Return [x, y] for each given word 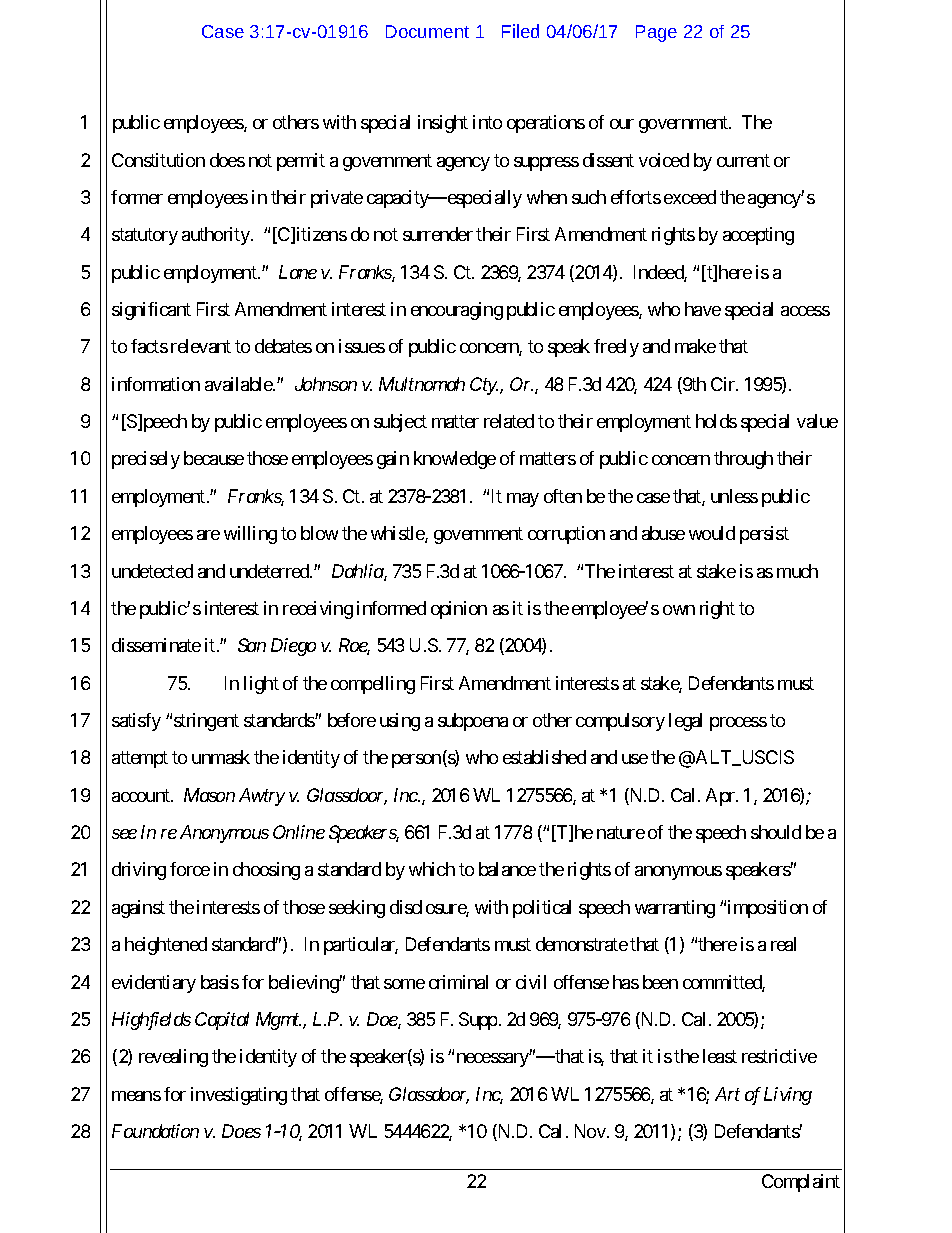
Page [656, 33]
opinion [459, 610]
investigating [239, 1096]
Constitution [158, 160]
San [252, 645]
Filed [520, 31]
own [679, 610]
